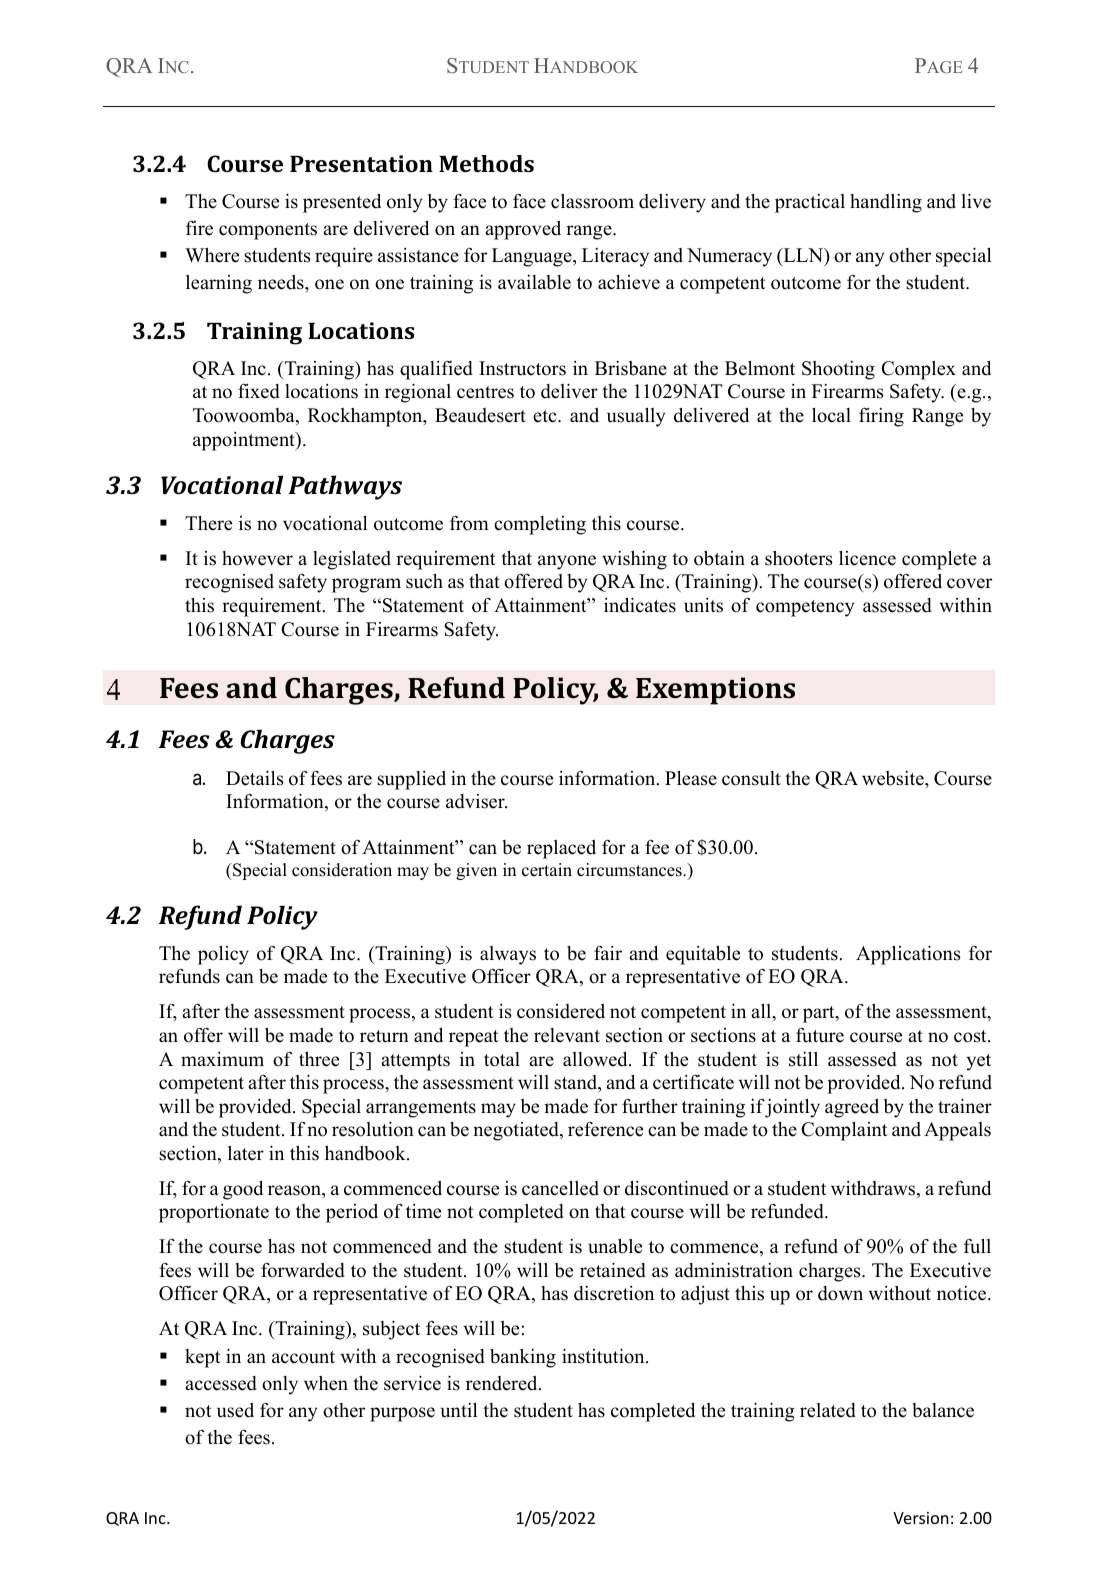  I want to click on Complaint, so click(844, 1131).
